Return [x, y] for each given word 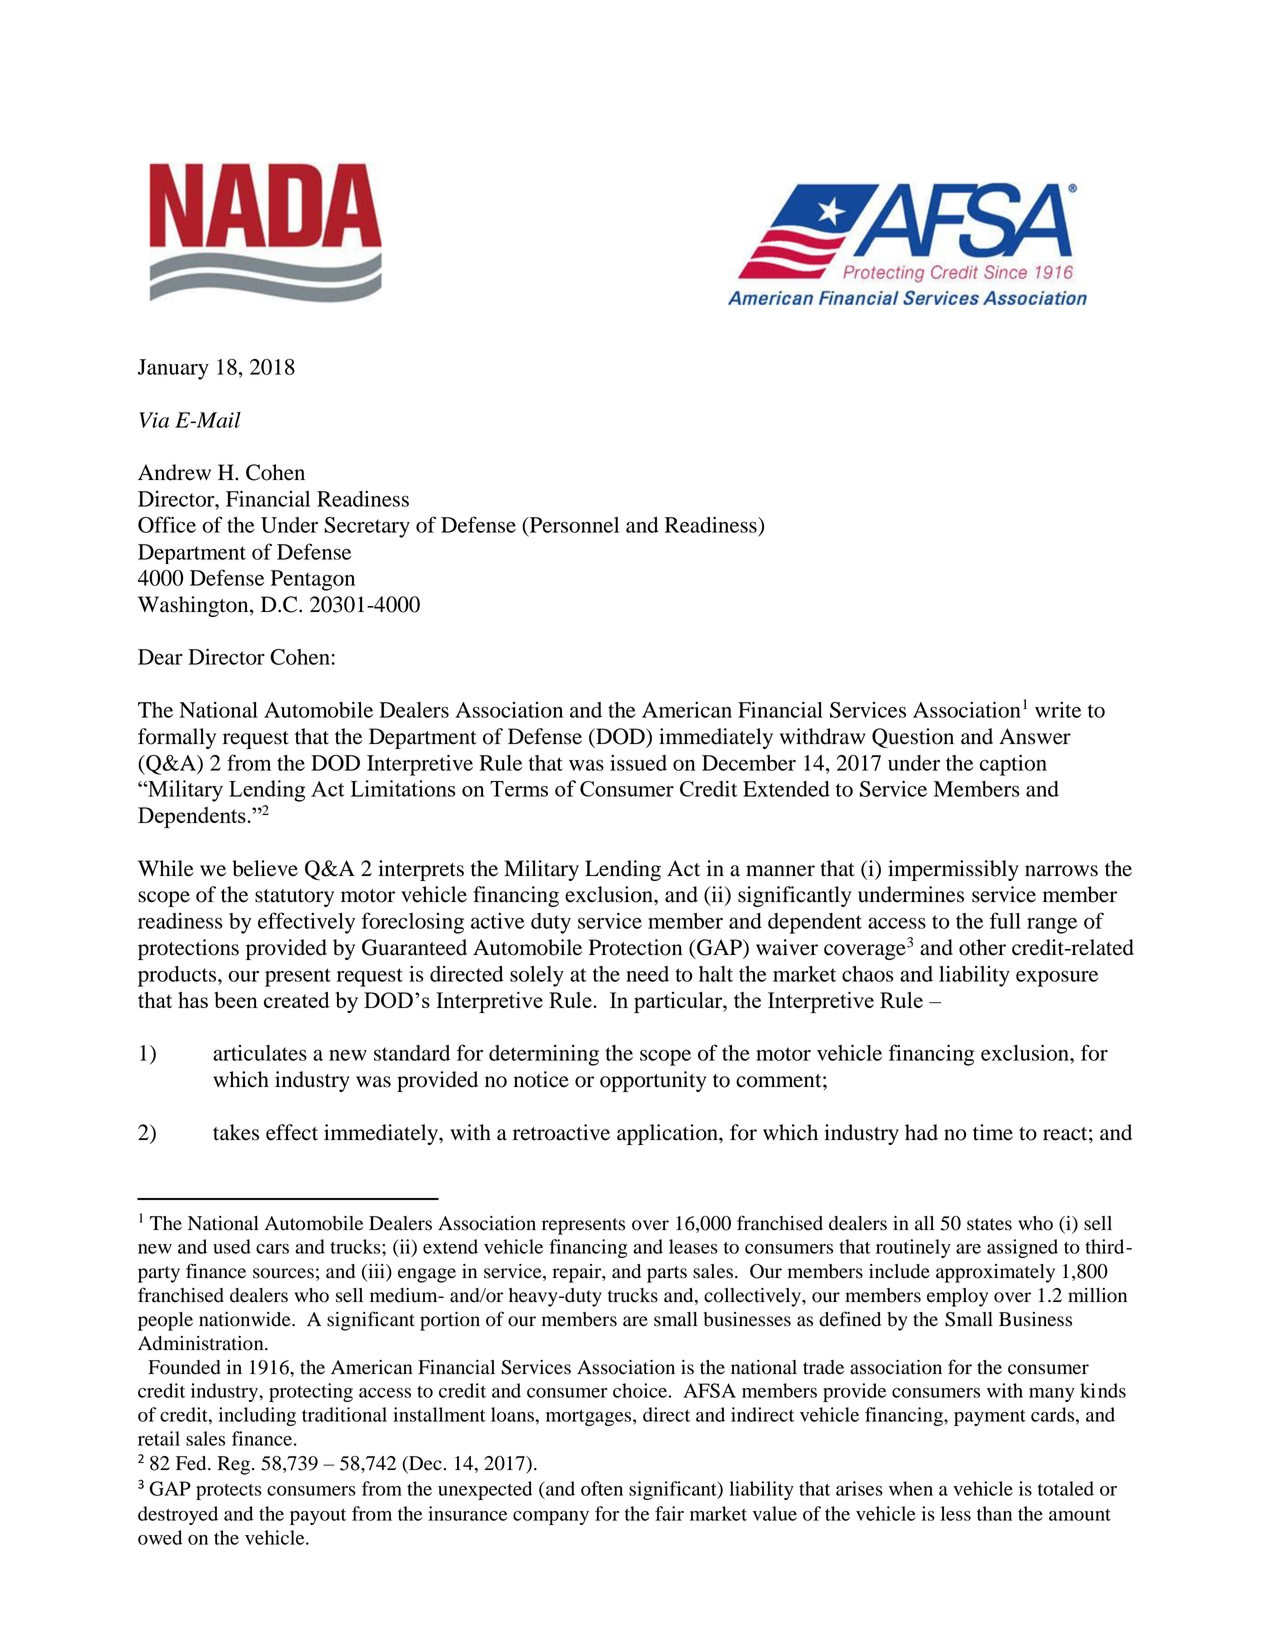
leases [693, 1246]
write [1058, 710]
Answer [1035, 736]
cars [272, 1249]
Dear [160, 657]
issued [638, 763]
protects [229, 1492]
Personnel [573, 526]
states [989, 1224]
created [297, 1000]
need [647, 974]
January [173, 369]
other [982, 947]
